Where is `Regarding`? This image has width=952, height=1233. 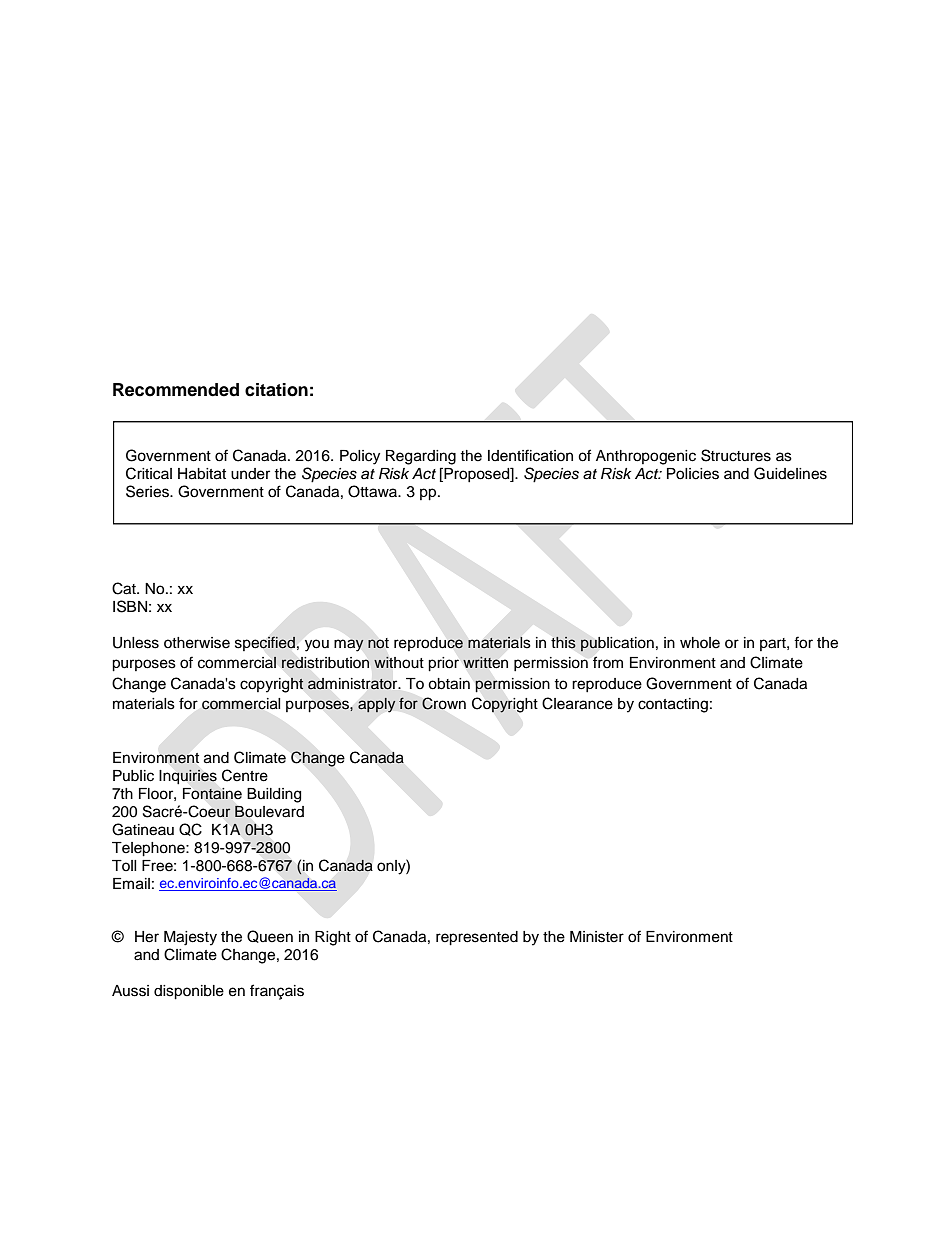
Regarding is located at coordinates (421, 457).
